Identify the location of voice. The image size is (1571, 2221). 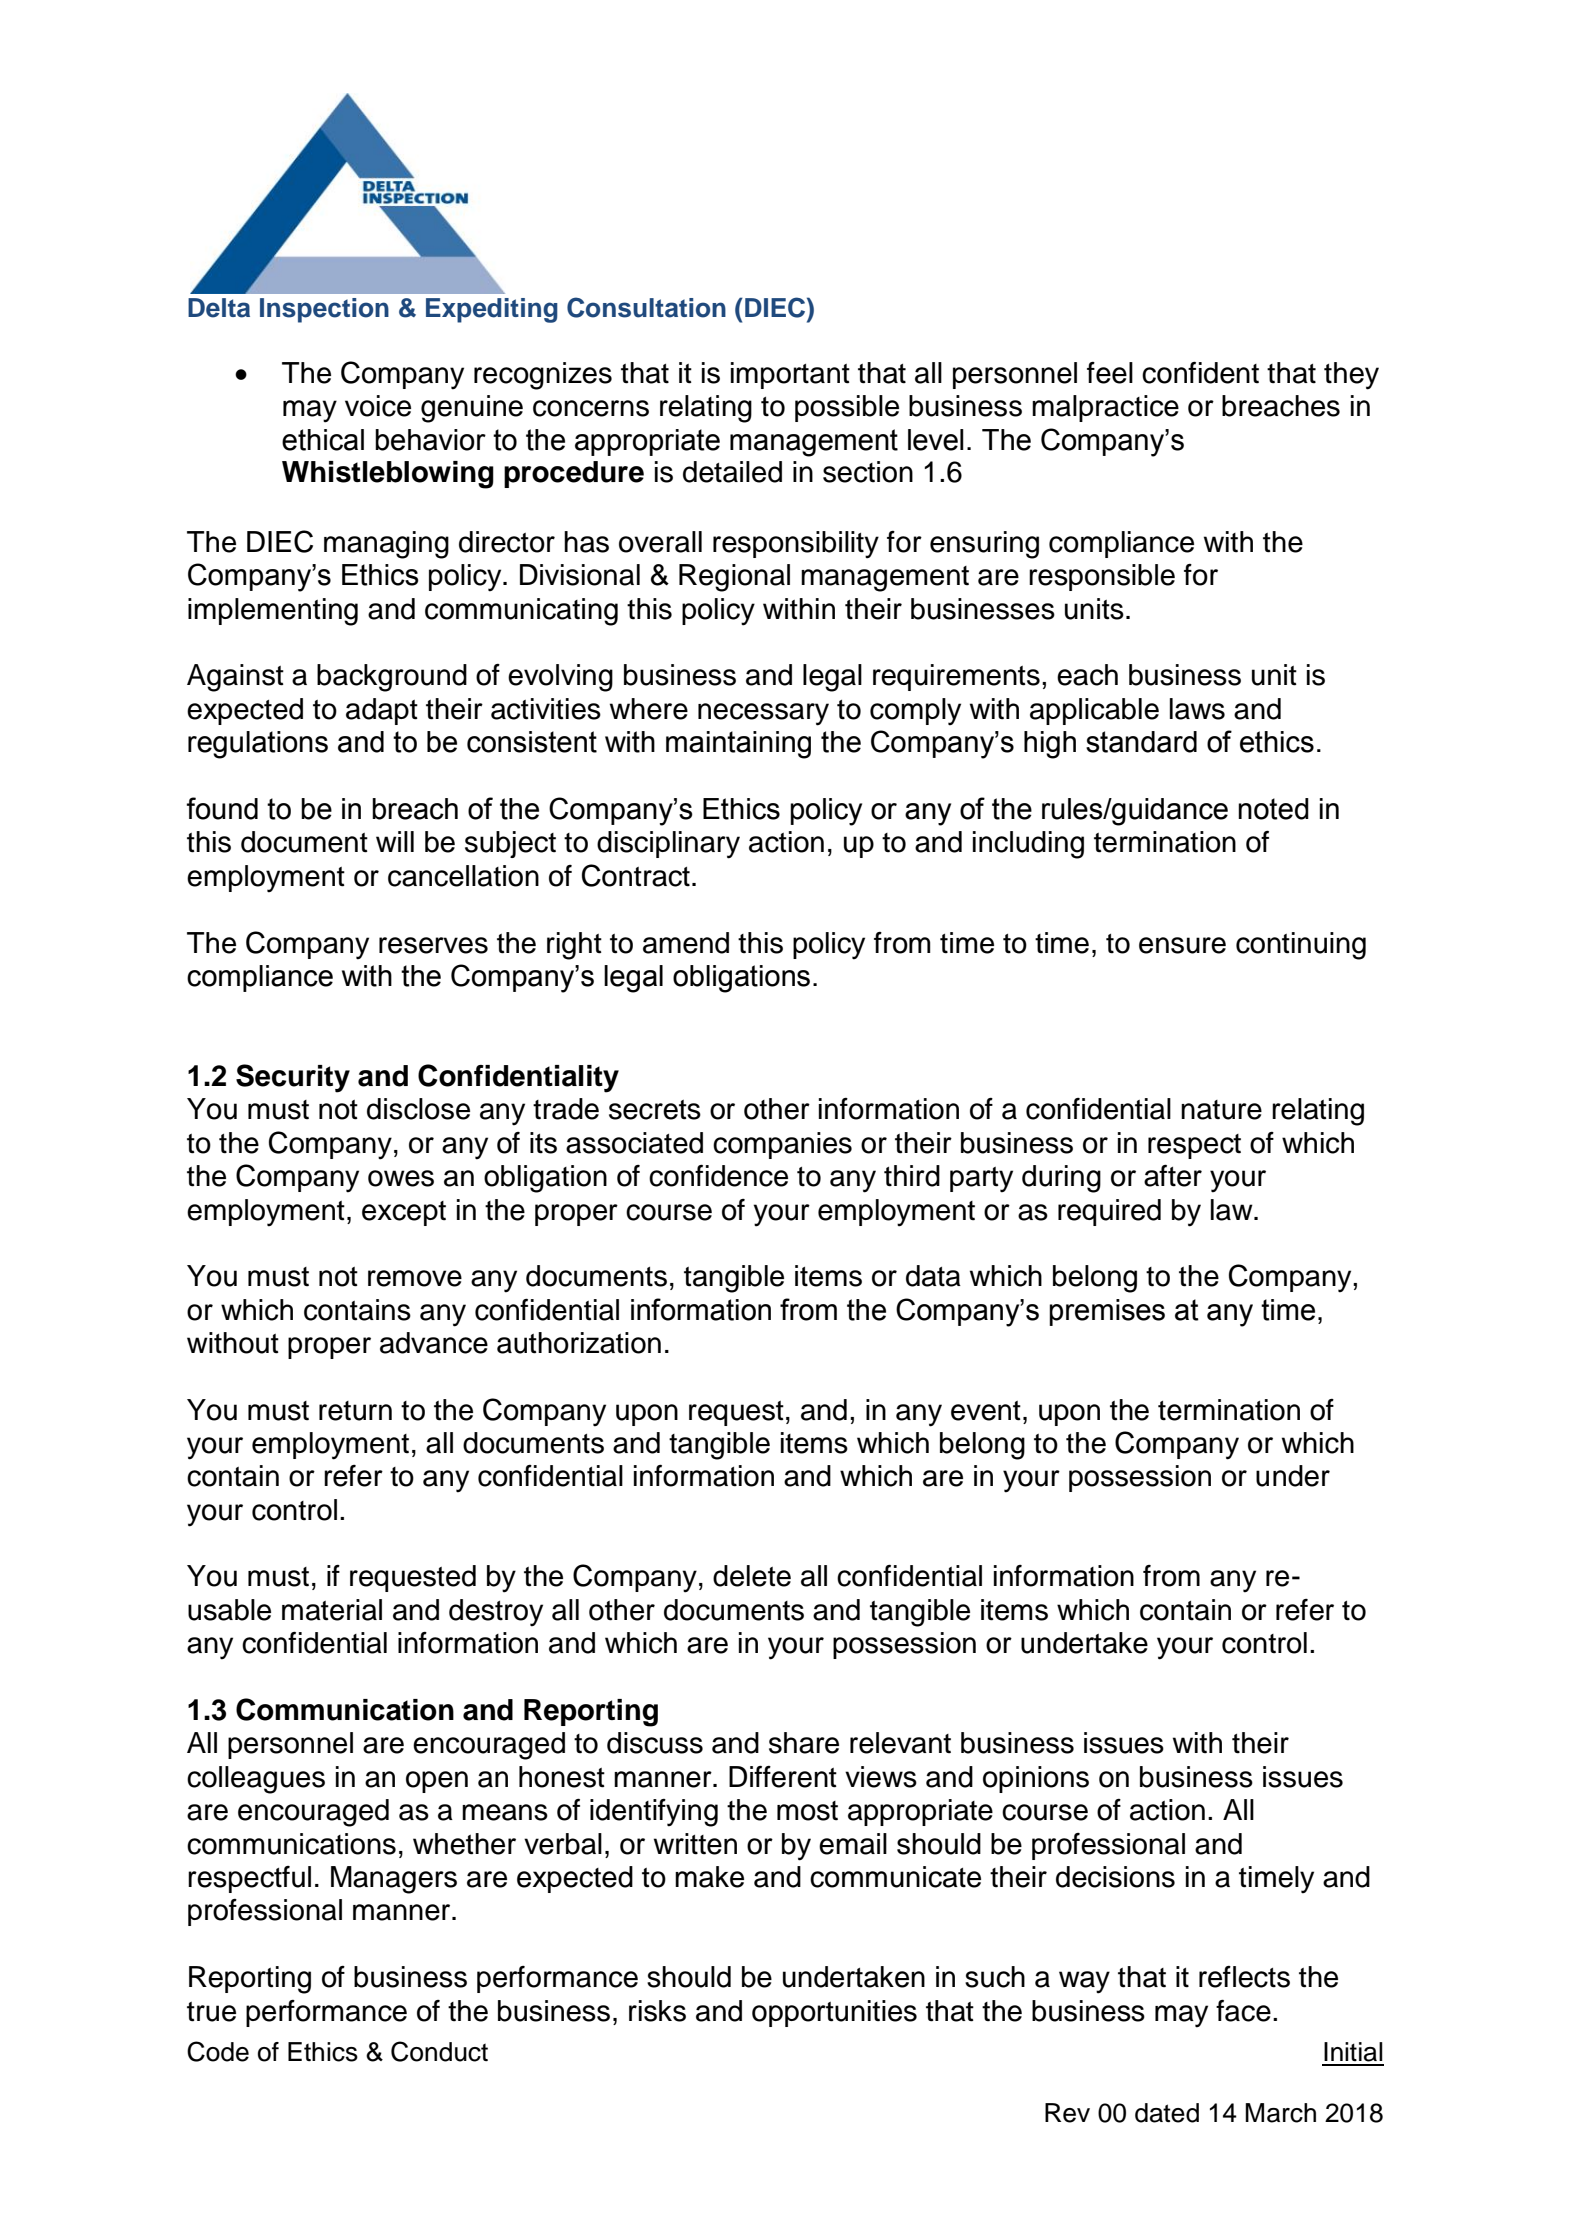
(378, 406).
